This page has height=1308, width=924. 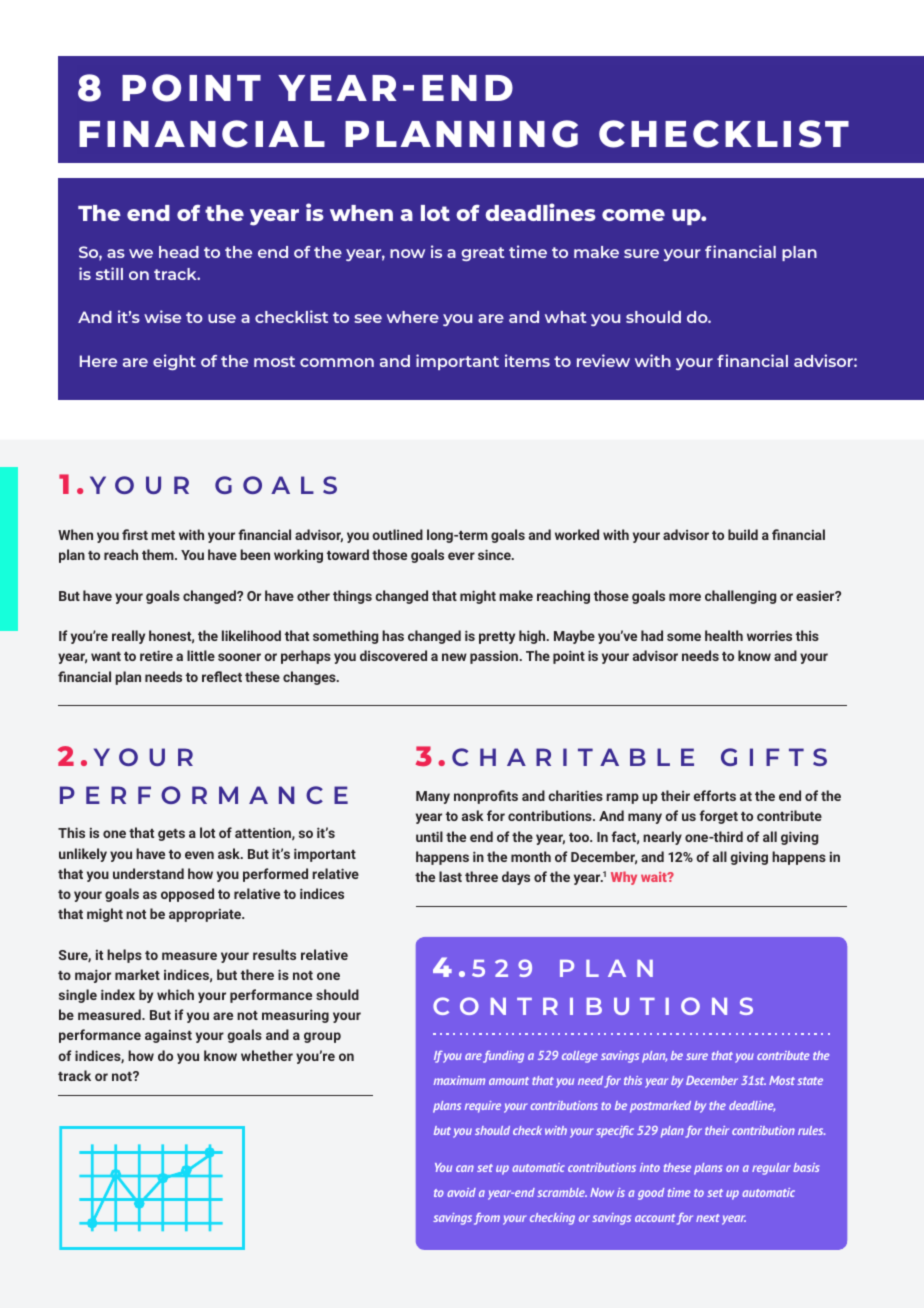 What do you see at coordinates (743, 534) in the page?
I see `build` at bounding box center [743, 534].
